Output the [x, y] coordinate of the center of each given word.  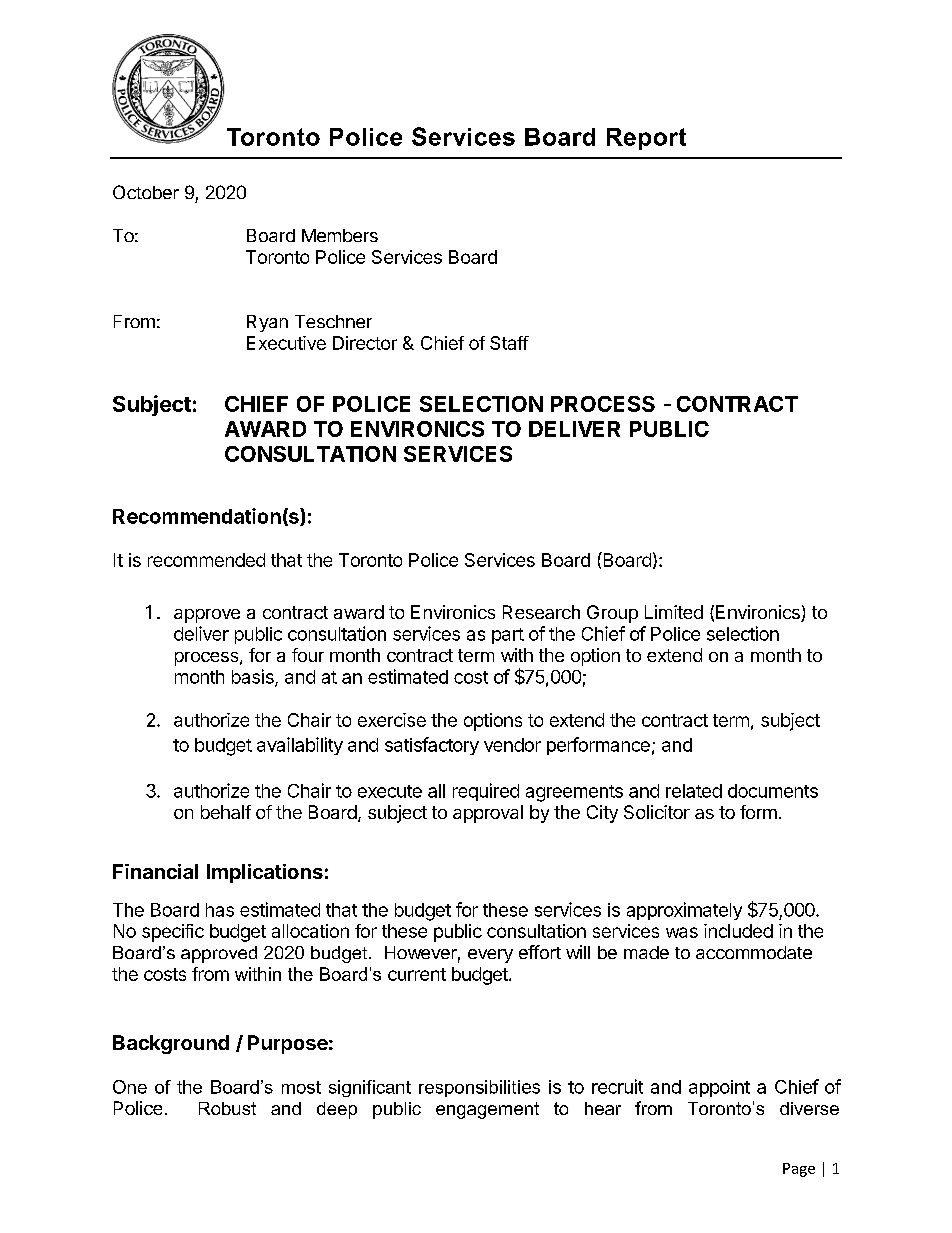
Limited [674, 612]
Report [646, 139]
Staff [509, 343]
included [738, 931]
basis [254, 677]
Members [340, 235]
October [146, 192]
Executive [286, 343]
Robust [227, 1108]
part [508, 636]
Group [612, 614]
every [490, 956]
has [220, 910]
